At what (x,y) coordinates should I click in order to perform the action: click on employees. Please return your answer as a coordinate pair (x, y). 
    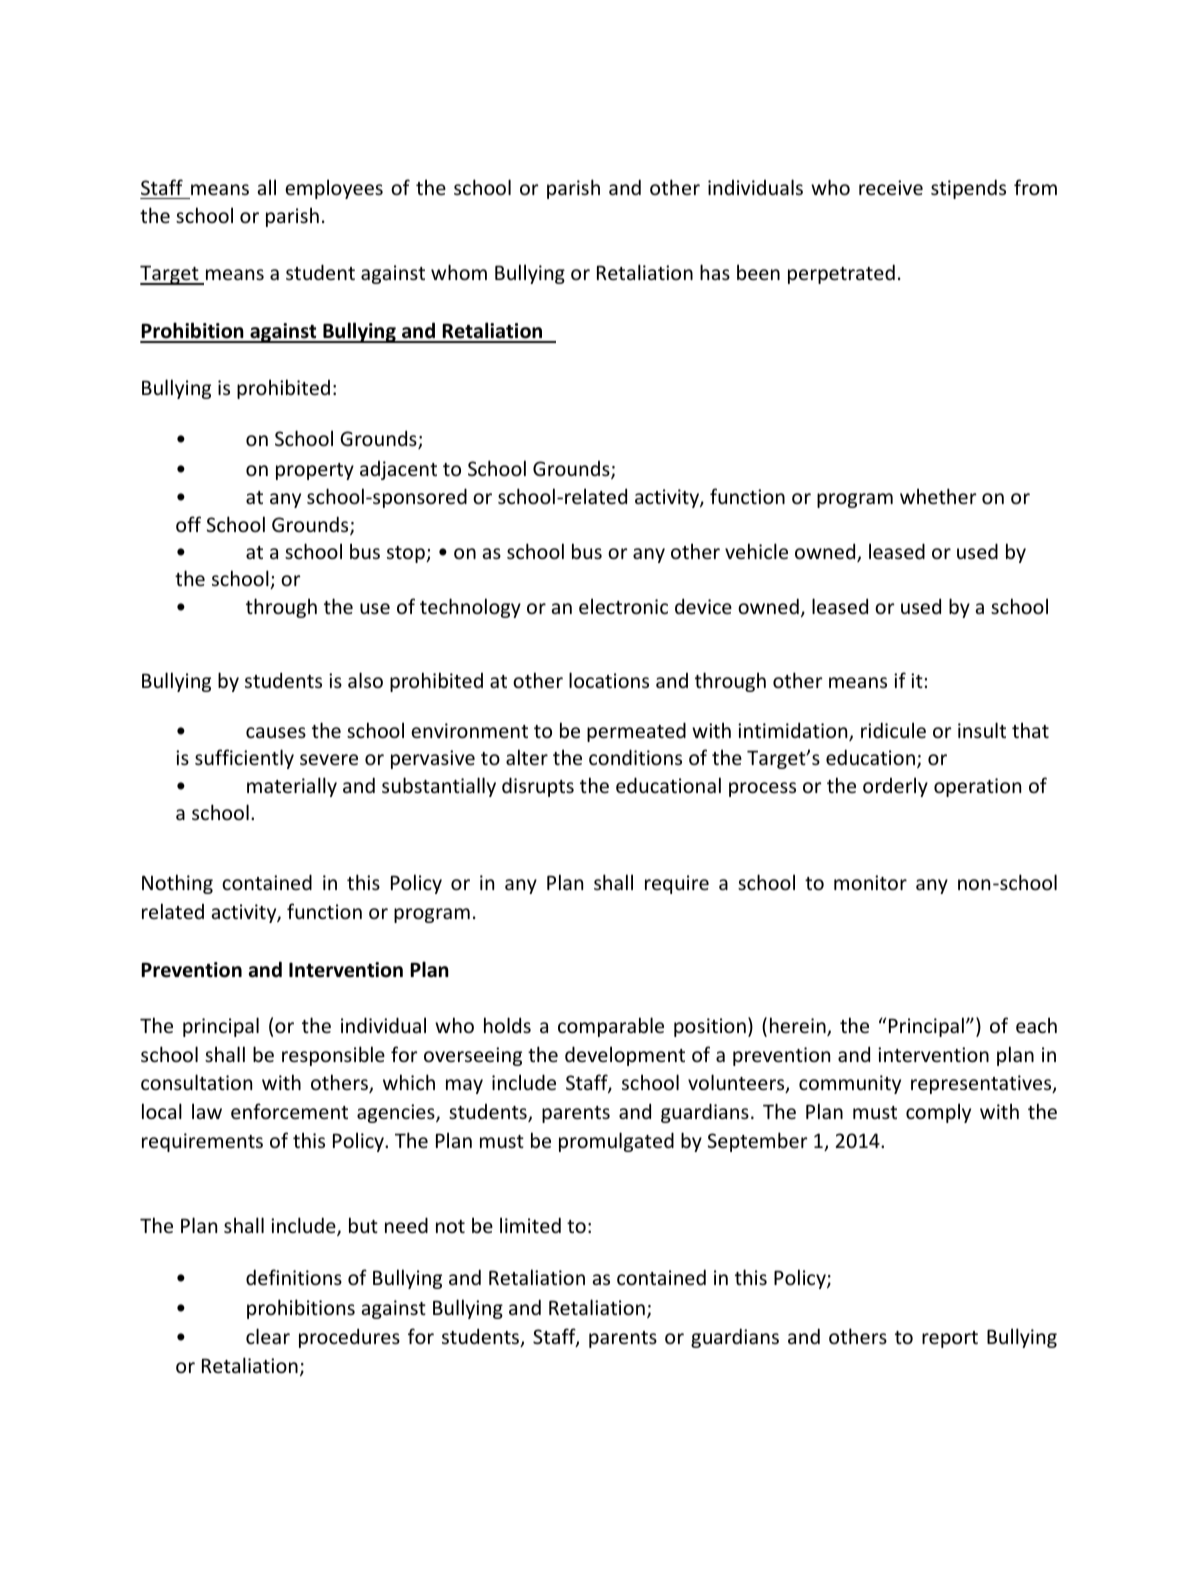
    Looking at the image, I should click on (334, 189).
